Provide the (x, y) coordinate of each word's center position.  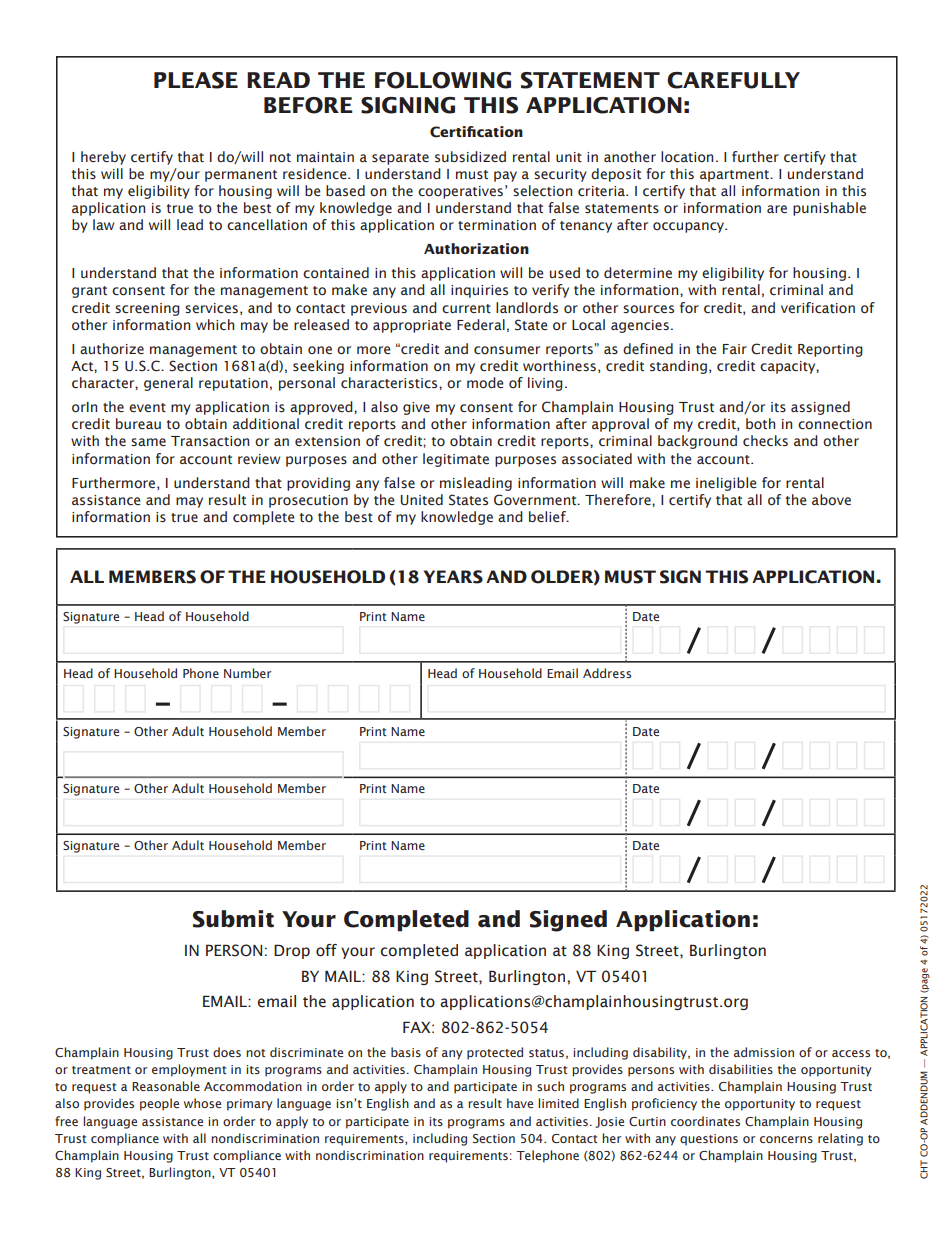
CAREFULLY (733, 80)
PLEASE (196, 80)
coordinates (705, 1121)
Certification (476, 132)
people (159, 1104)
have (520, 1103)
